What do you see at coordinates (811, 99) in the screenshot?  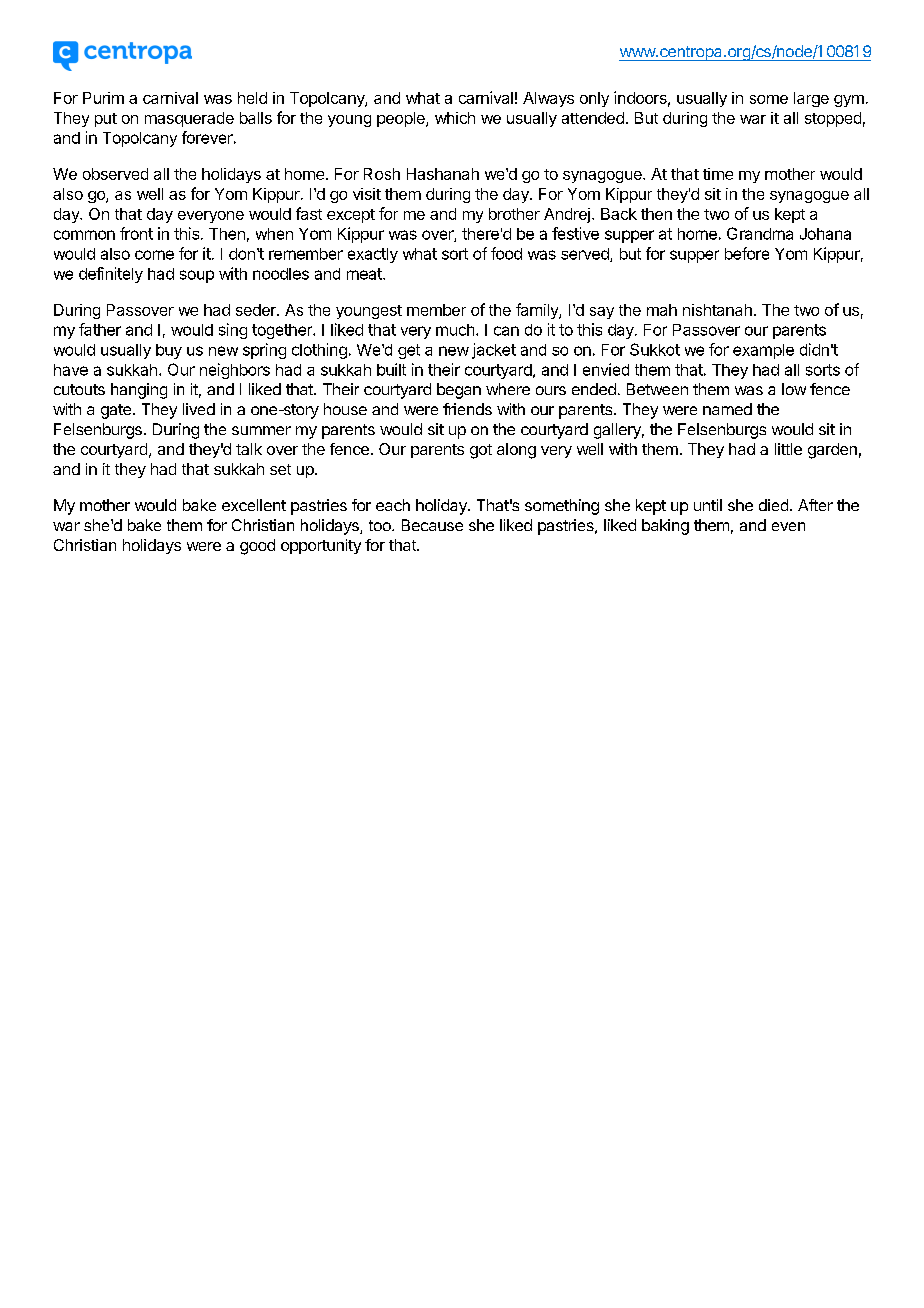 I see `large` at bounding box center [811, 99].
